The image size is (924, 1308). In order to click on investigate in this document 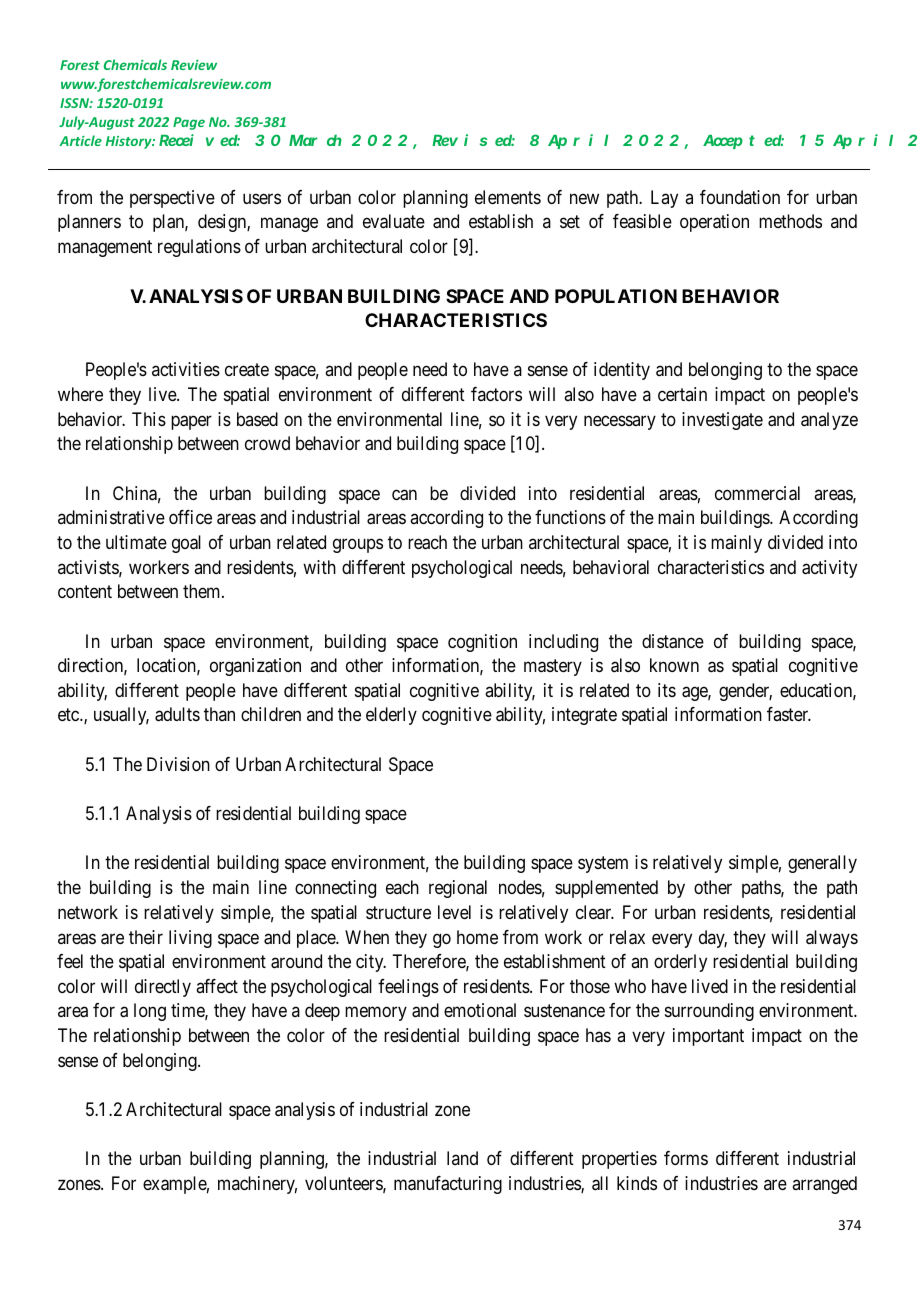, I will do `click(722, 421)`.
